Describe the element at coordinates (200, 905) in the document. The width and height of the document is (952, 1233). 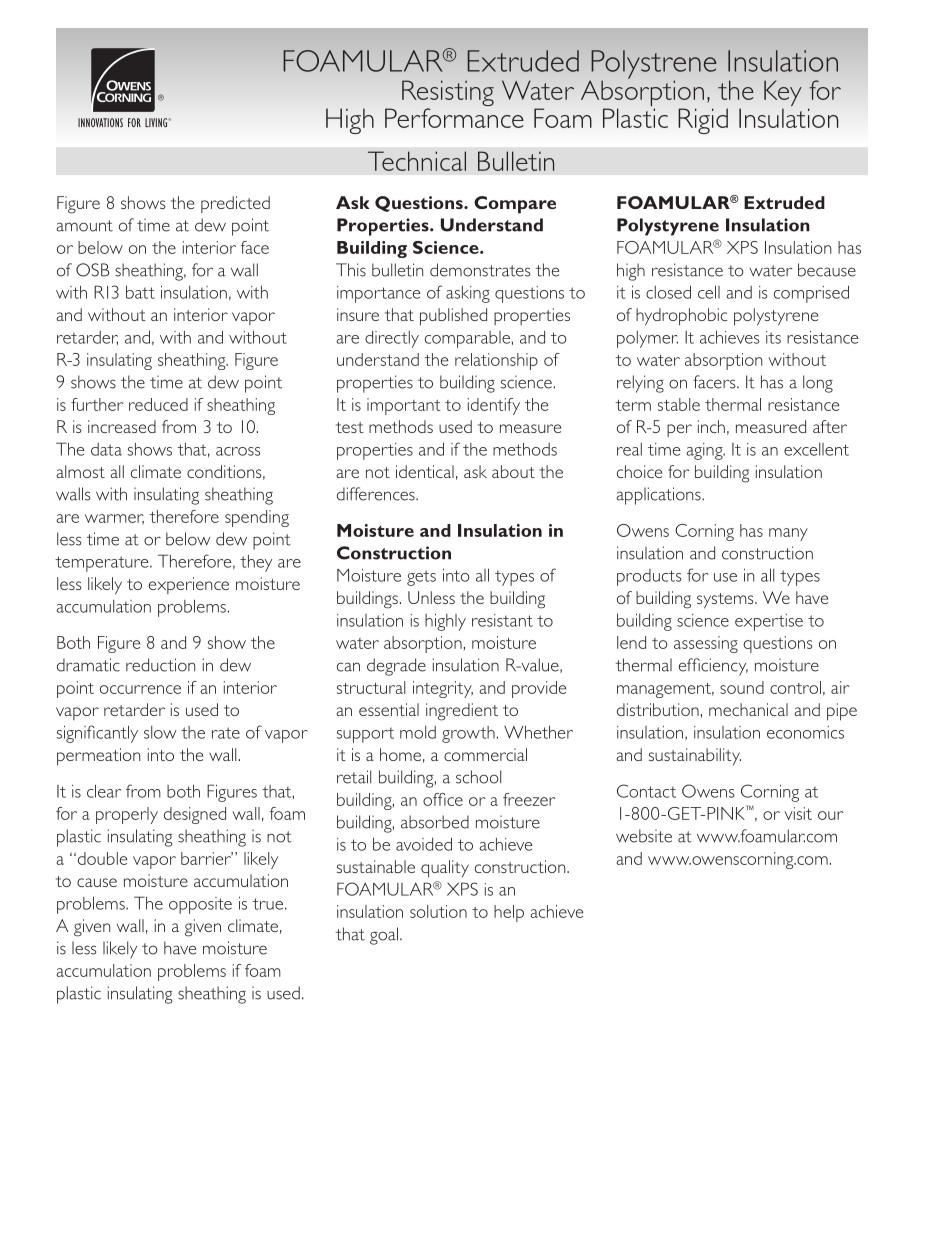
I see `opposite` at that location.
